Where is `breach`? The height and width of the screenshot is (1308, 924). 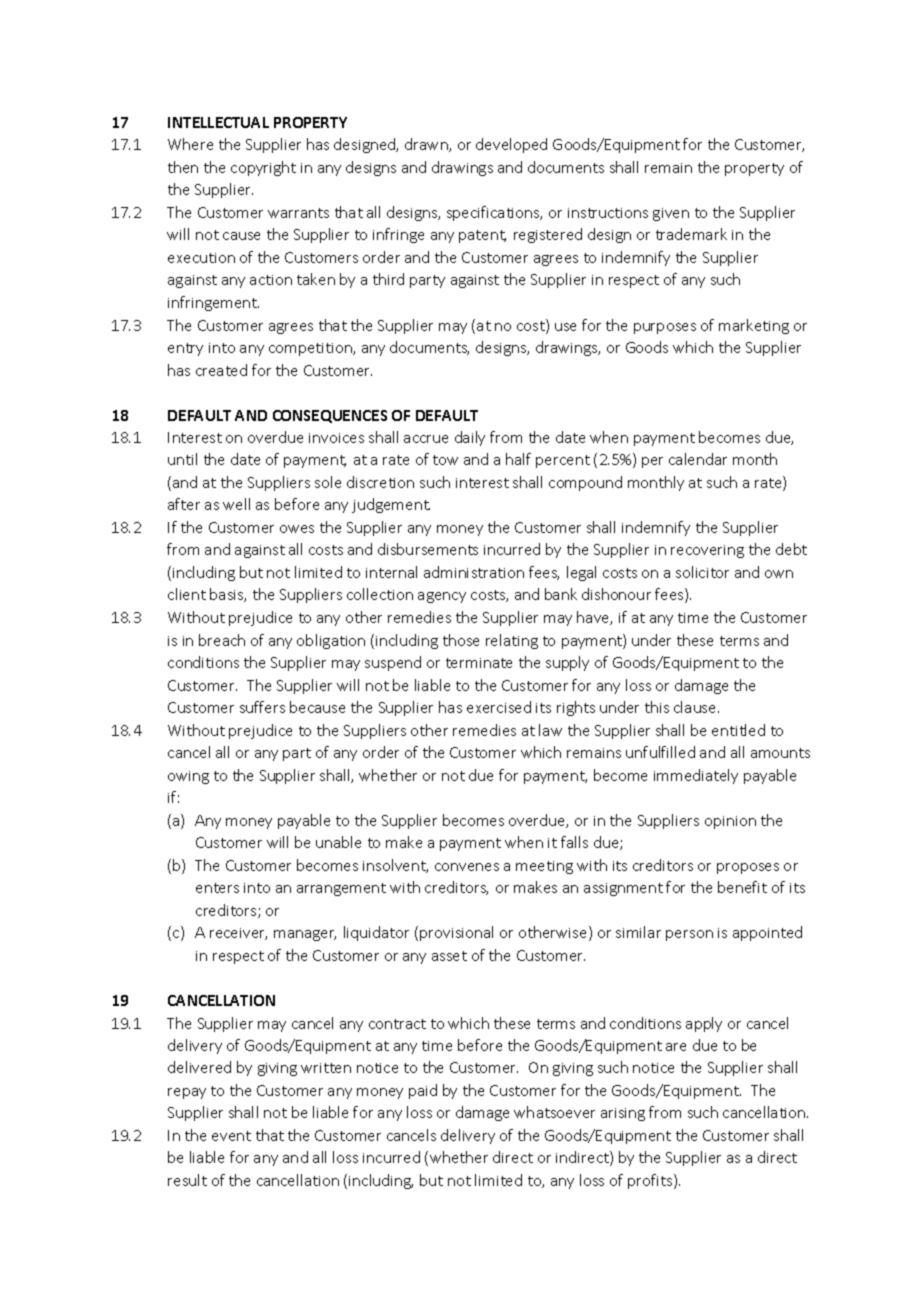 breach is located at coordinates (222, 640).
